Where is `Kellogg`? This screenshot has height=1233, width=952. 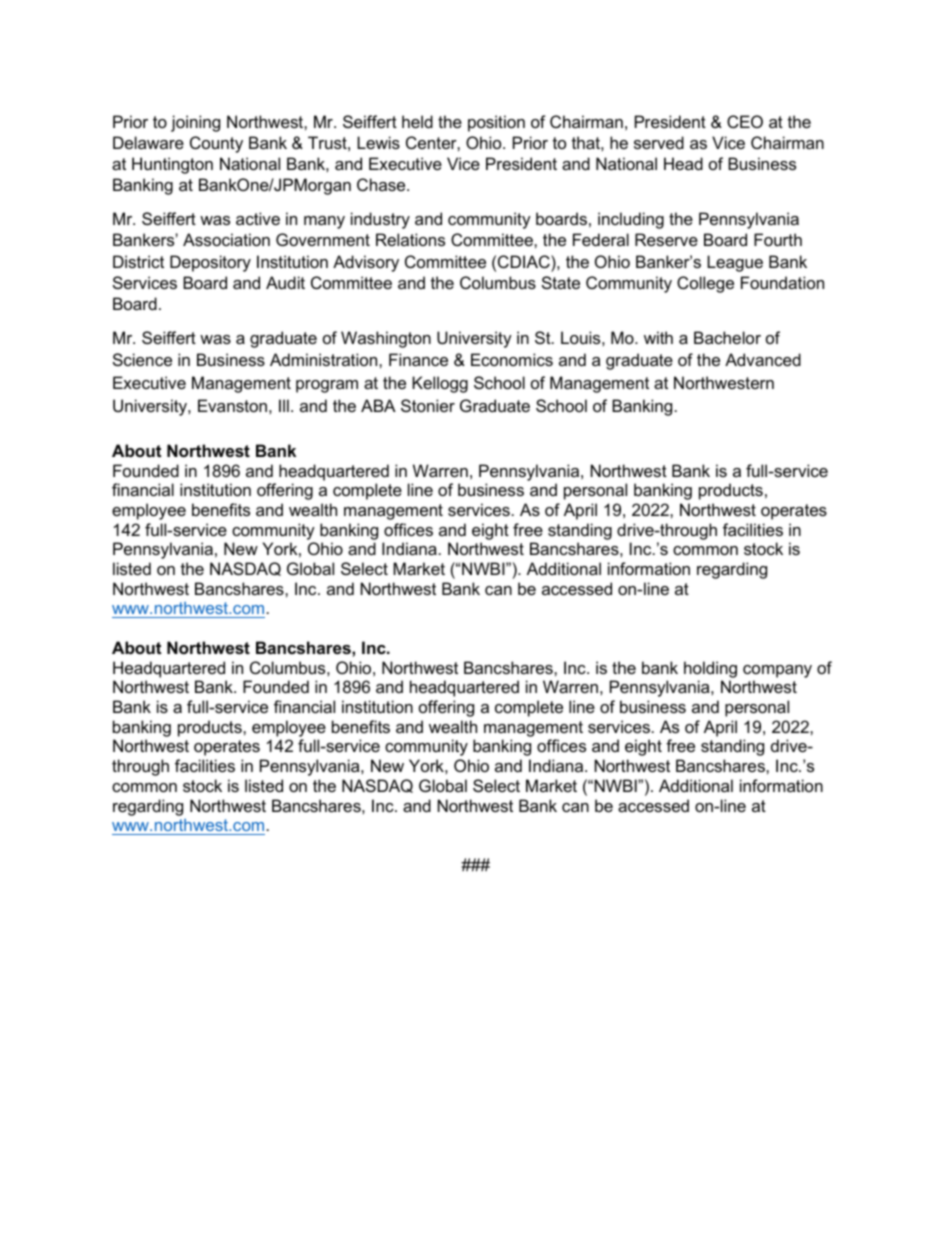
Kellogg is located at coordinates (440, 384).
